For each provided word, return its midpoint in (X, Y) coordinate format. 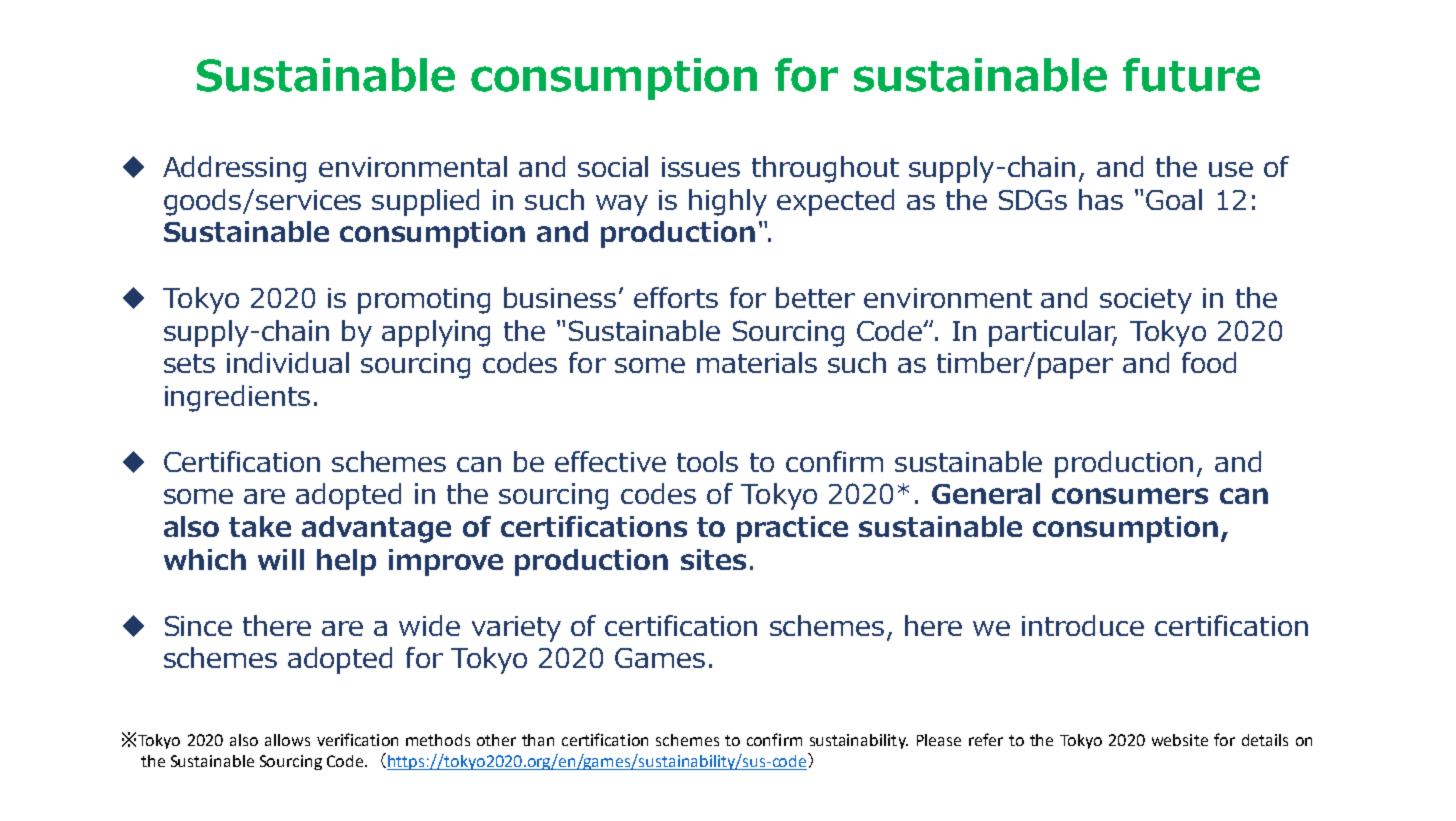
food (1209, 362)
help (346, 562)
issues (701, 167)
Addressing (234, 169)
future (1191, 75)
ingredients (237, 398)
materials (757, 362)
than (538, 740)
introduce (1083, 625)
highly (728, 202)
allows (287, 740)
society (1146, 301)
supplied (425, 202)
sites (713, 559)
